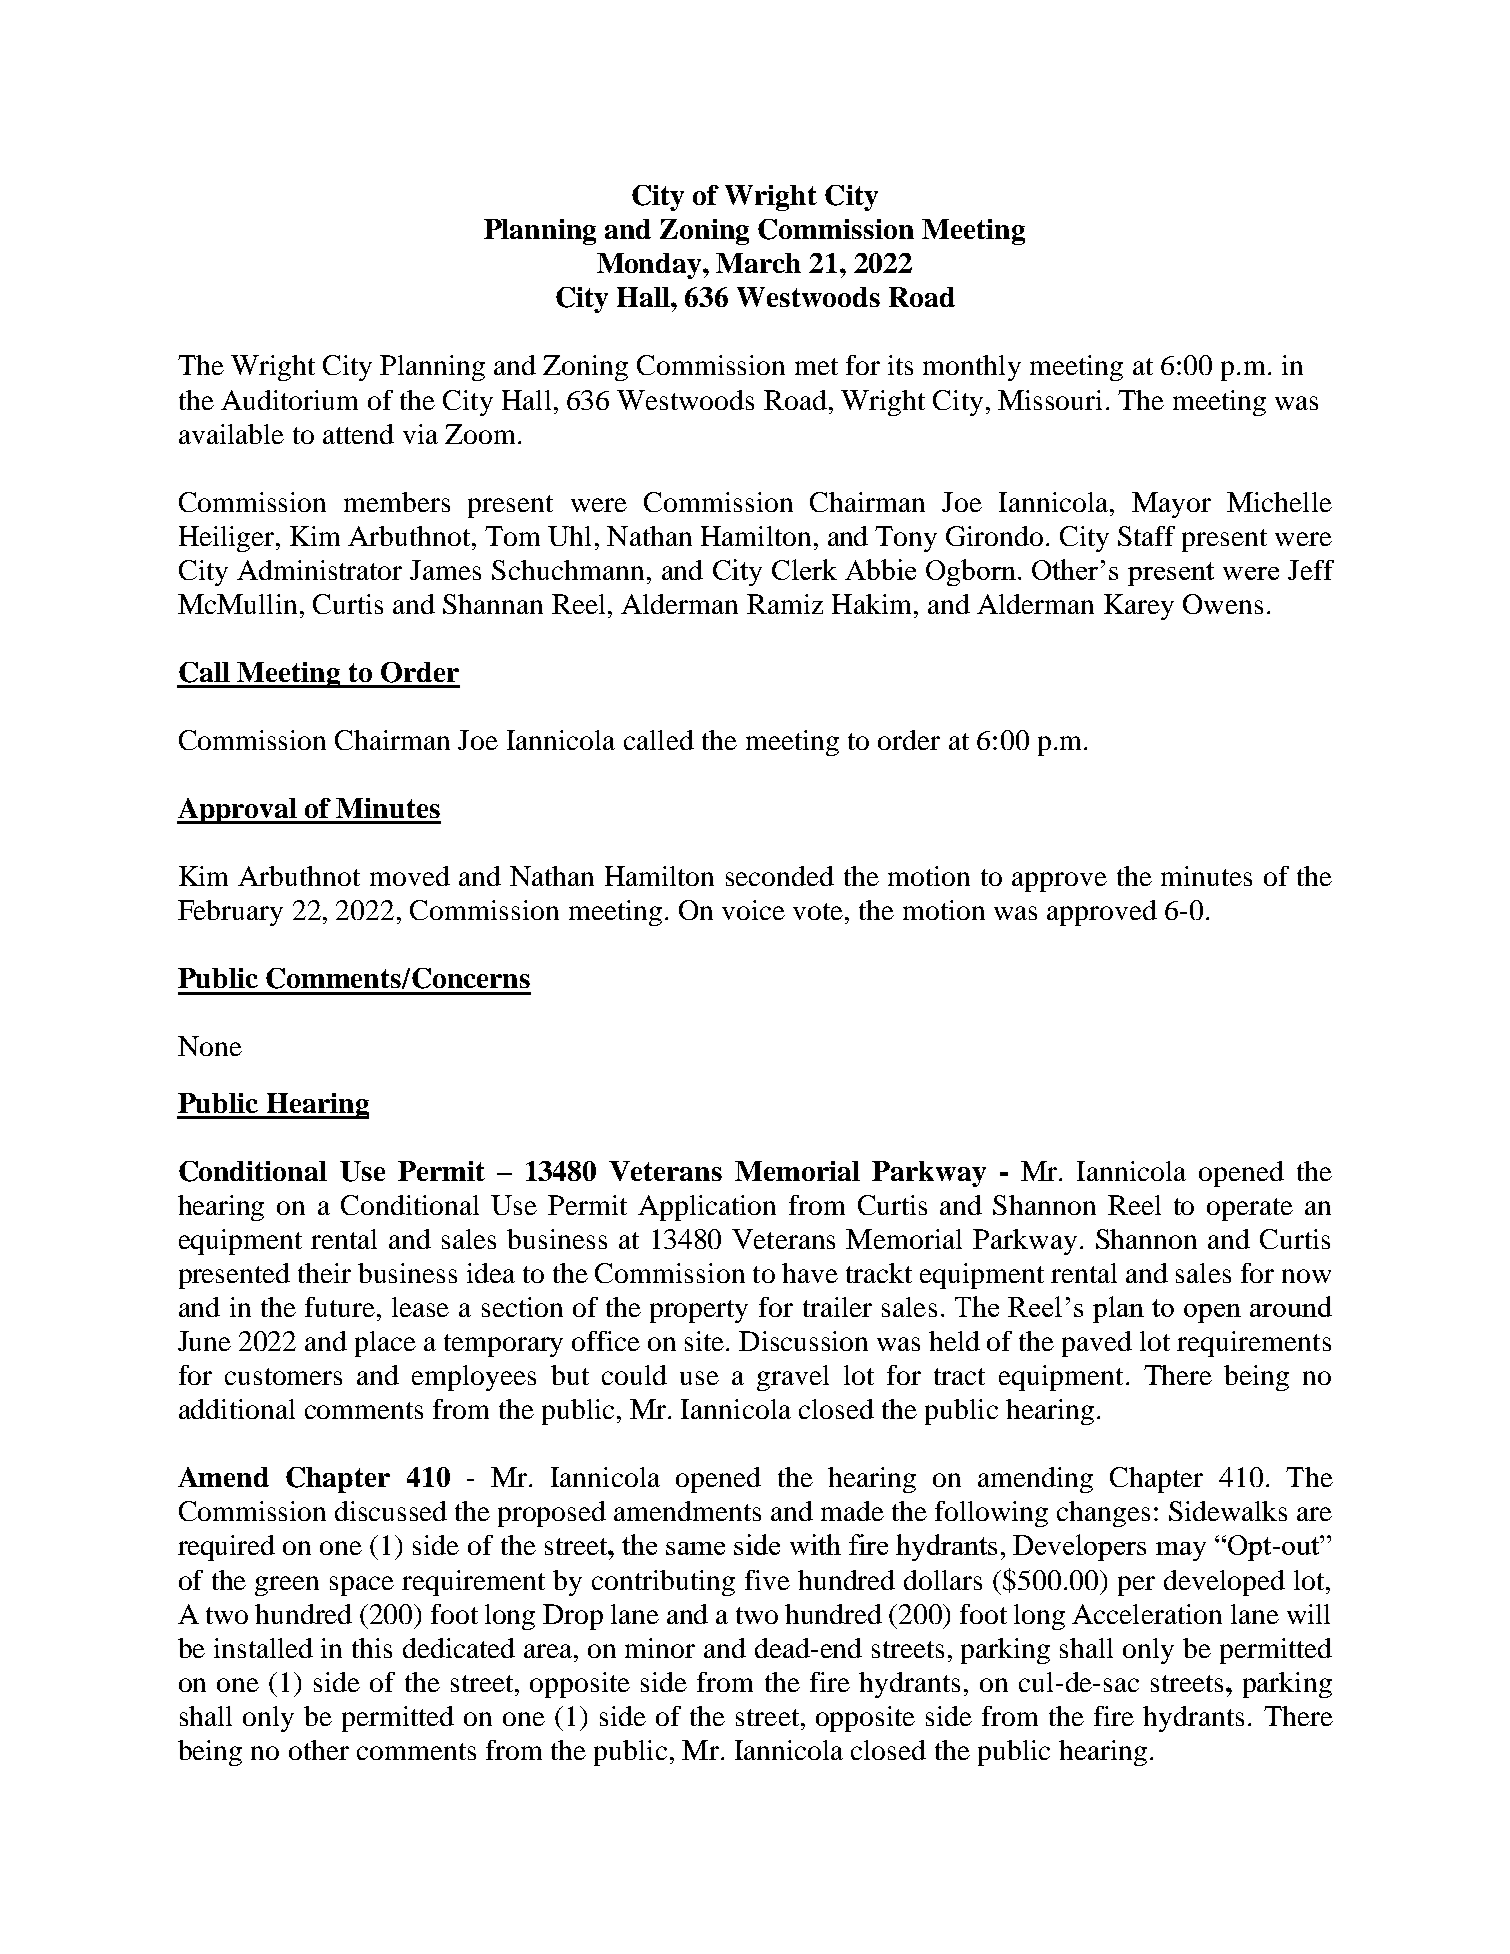 This document has height=1954, width=1510. Describe the element at coordinates (1050, 400) in the document. I see `Missouri` at that location.
